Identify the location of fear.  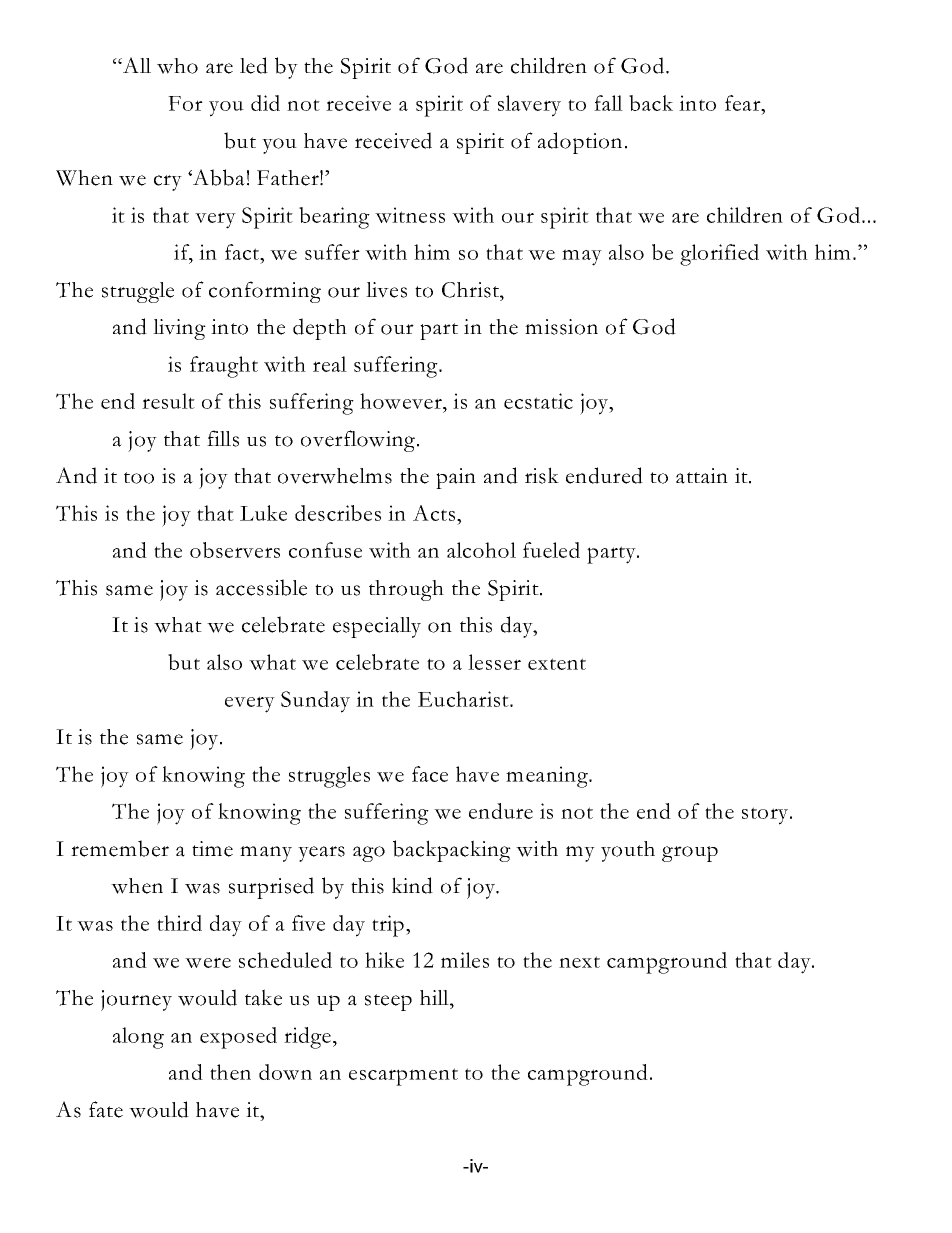
(743, 103).
